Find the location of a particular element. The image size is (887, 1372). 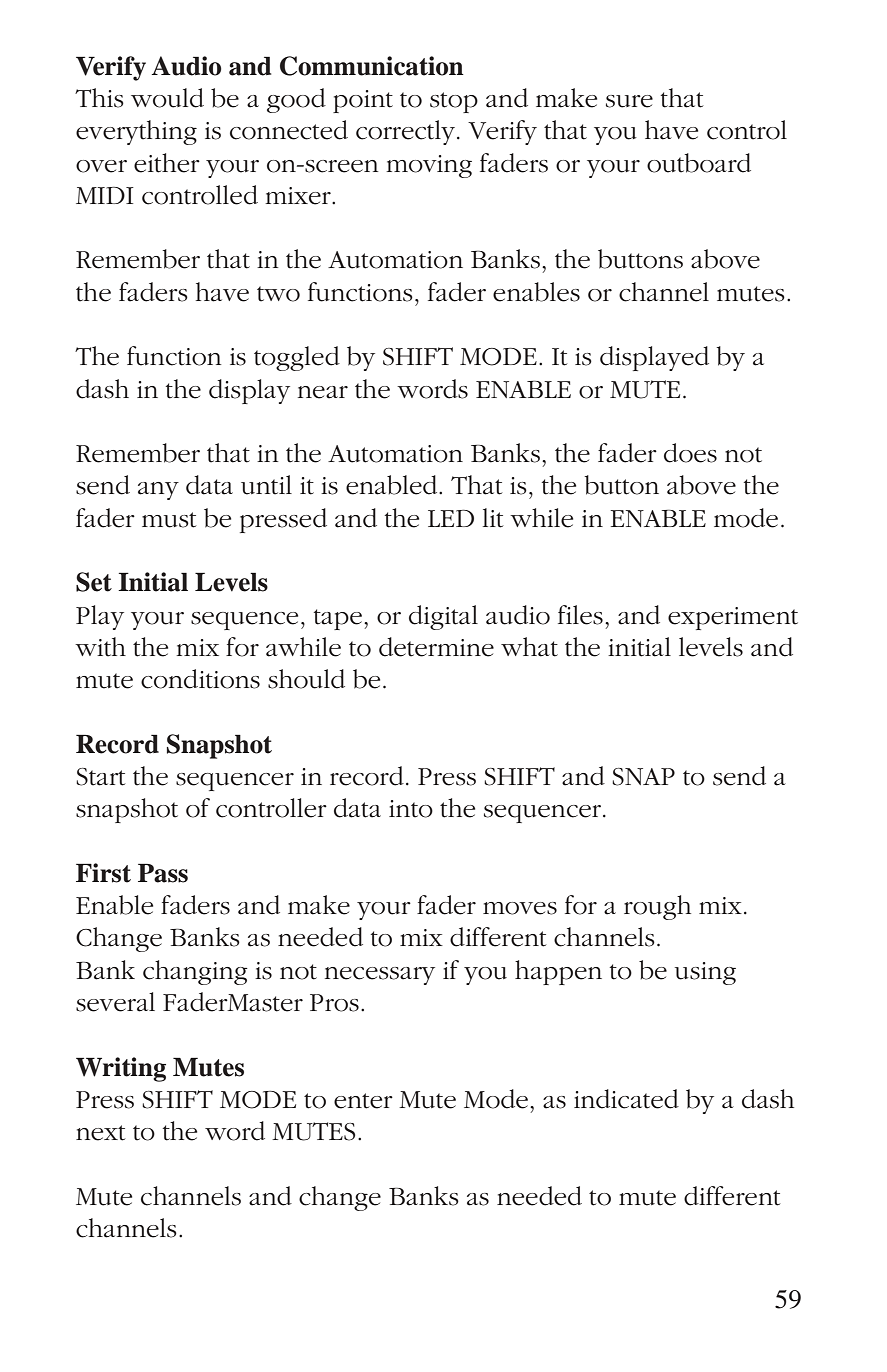

Writing is located at coordinates (121, 1069).
